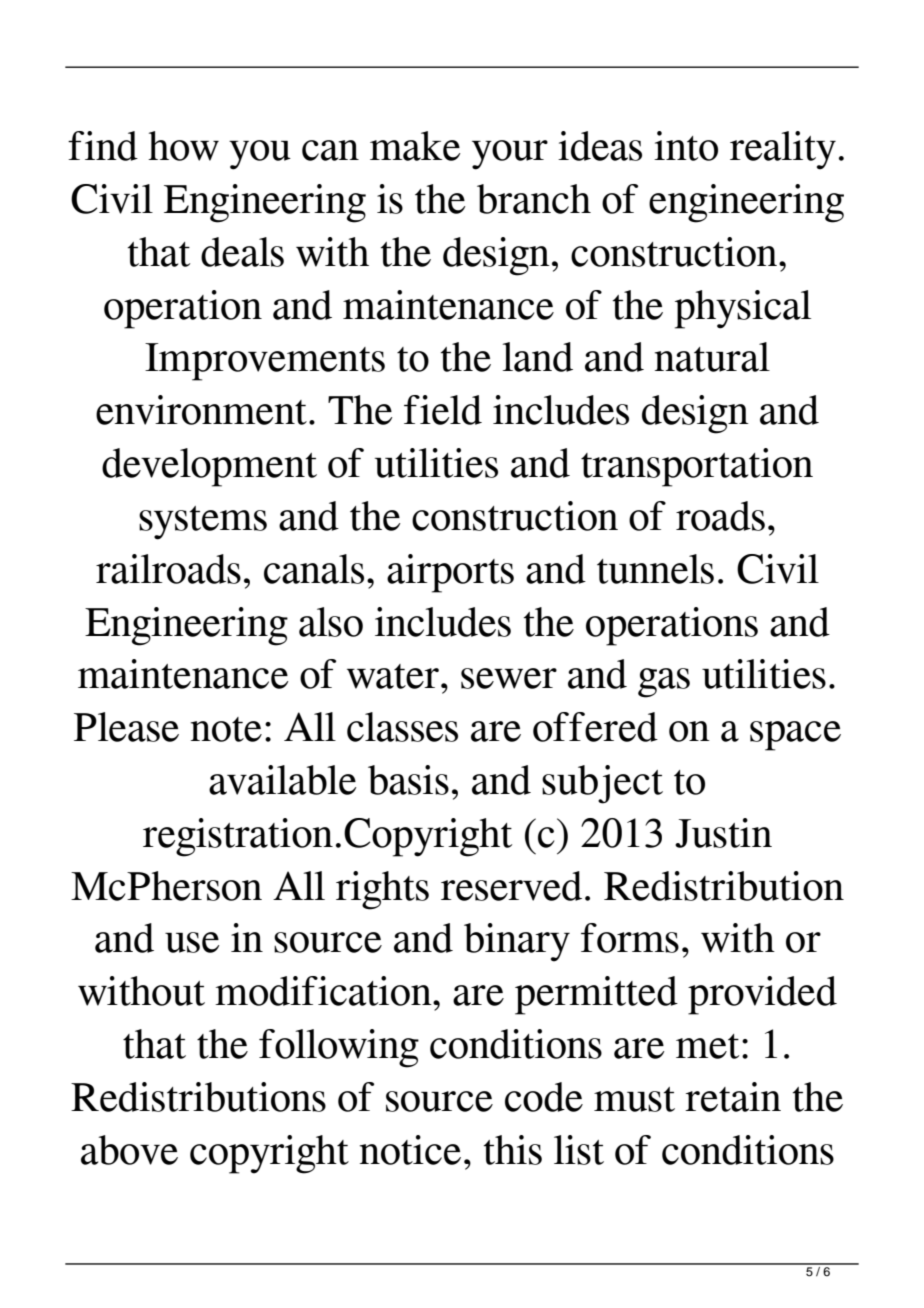 The width and height of the page is (924, 1308). What do you see at coordinates (183, 146) in the page?
I see `how` at bounding box center [183, 146].
